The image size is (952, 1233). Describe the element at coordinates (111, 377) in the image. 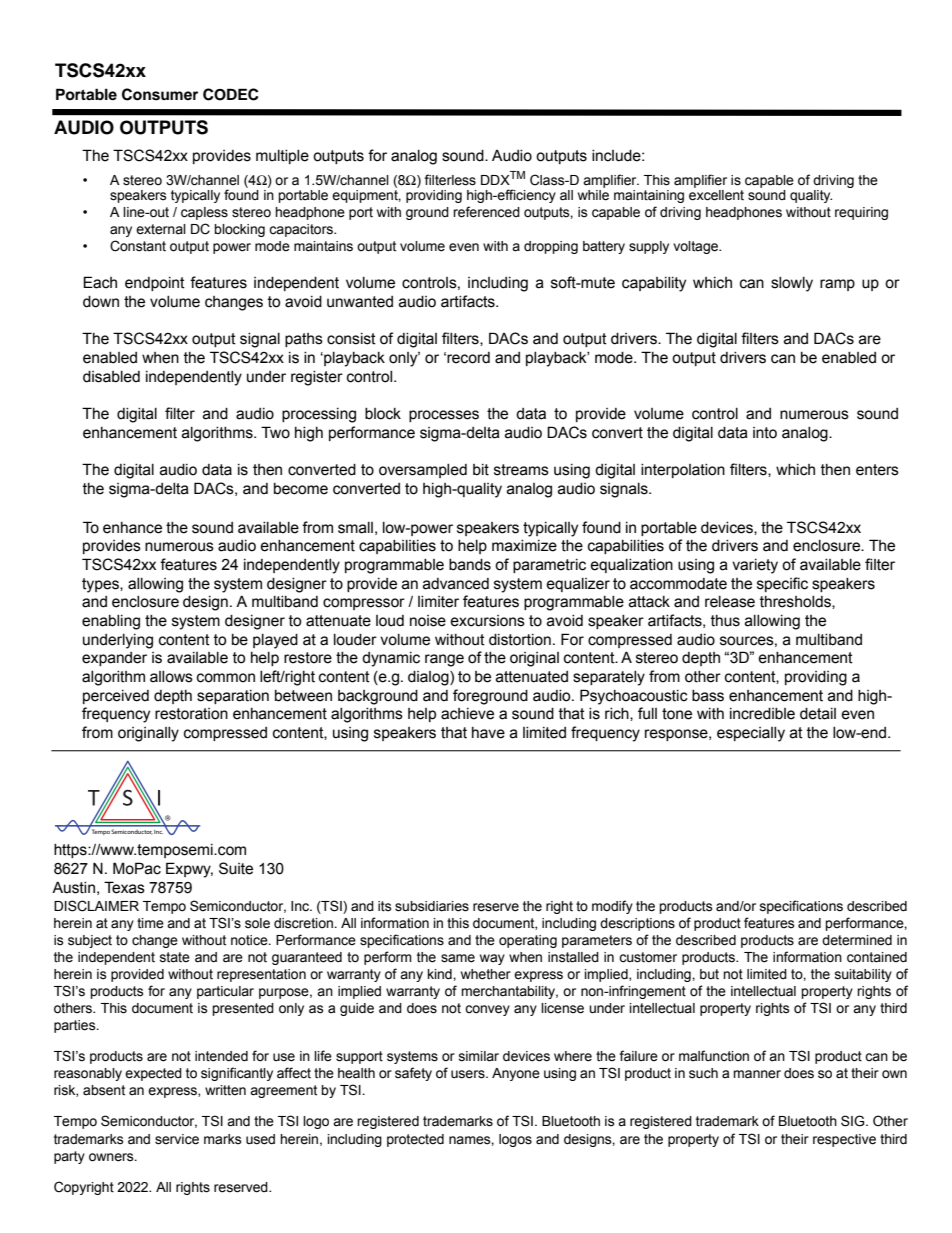

I see `disabled` at that location.
